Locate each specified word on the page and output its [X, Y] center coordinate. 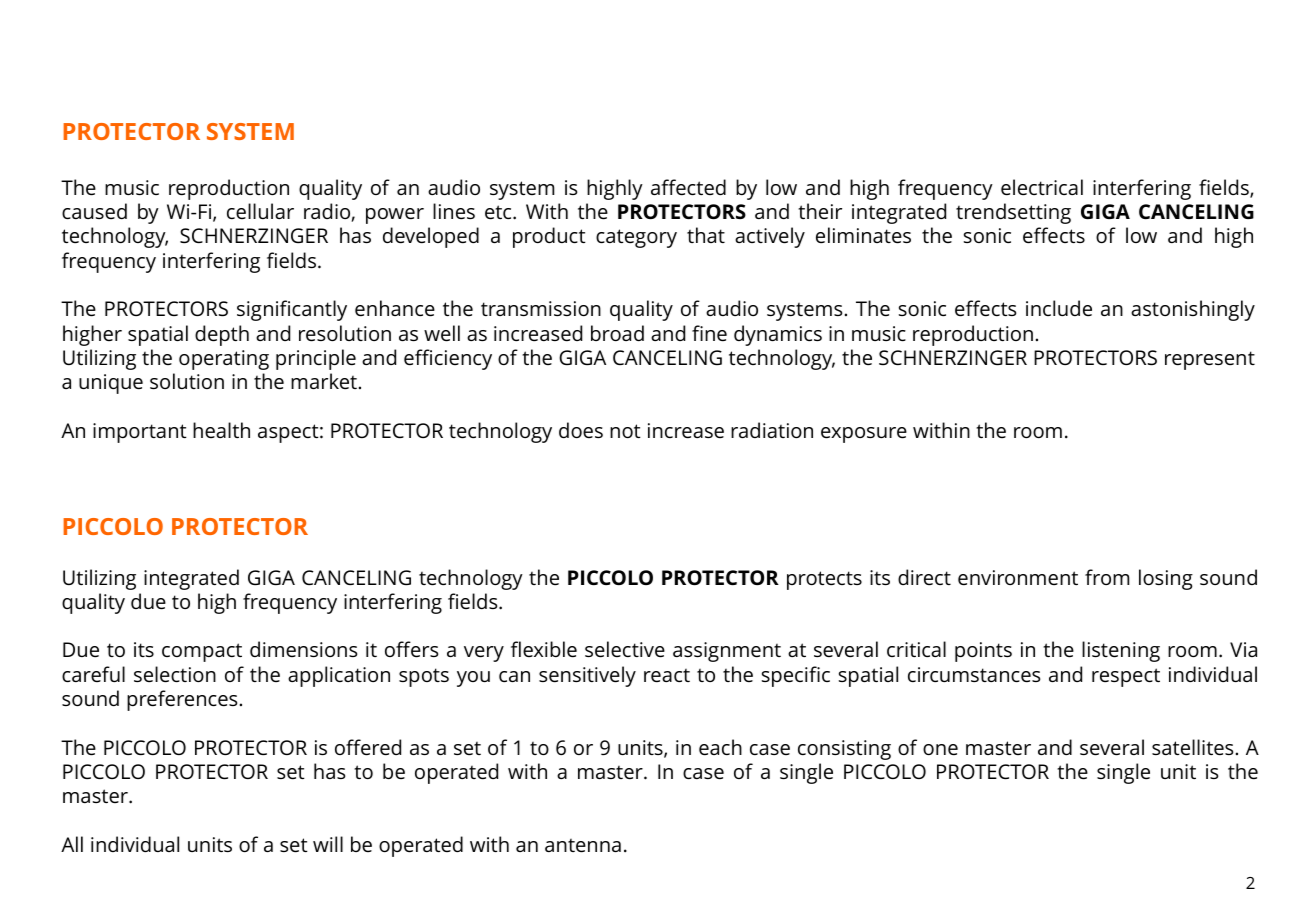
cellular [260, 211]
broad [617, 333]
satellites [1192, 747]
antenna [583, 846]
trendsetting [1013, 213]
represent [1210, 360]
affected [688, 187]
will [328, 844]
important [140, 433]
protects [824, 580]
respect [1126, 677]
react [667, 675]
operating [224, 360]
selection [175, 674]
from [1107, 577]
